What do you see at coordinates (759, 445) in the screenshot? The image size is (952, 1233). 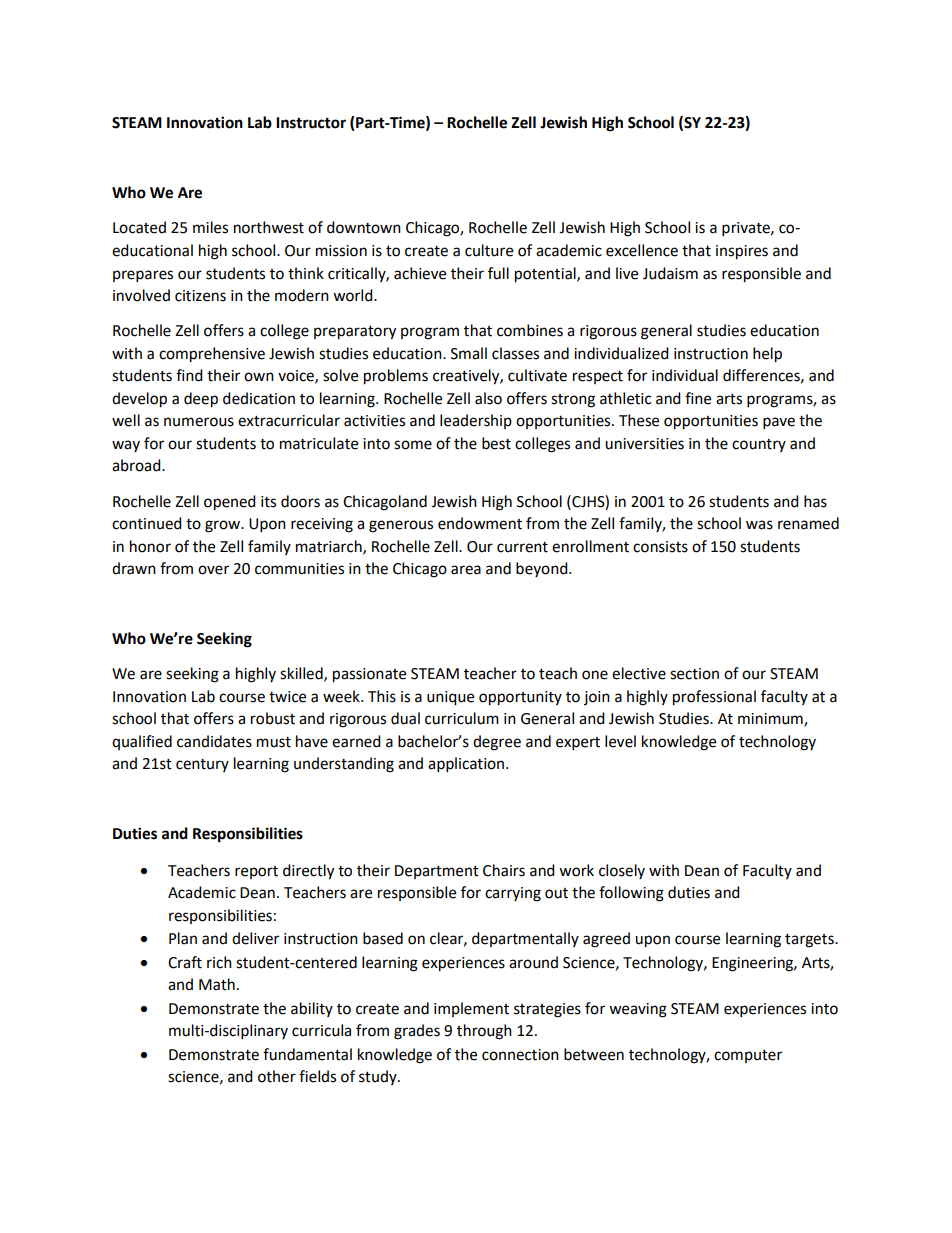 I see `country` at bounding box center [759, 445].
